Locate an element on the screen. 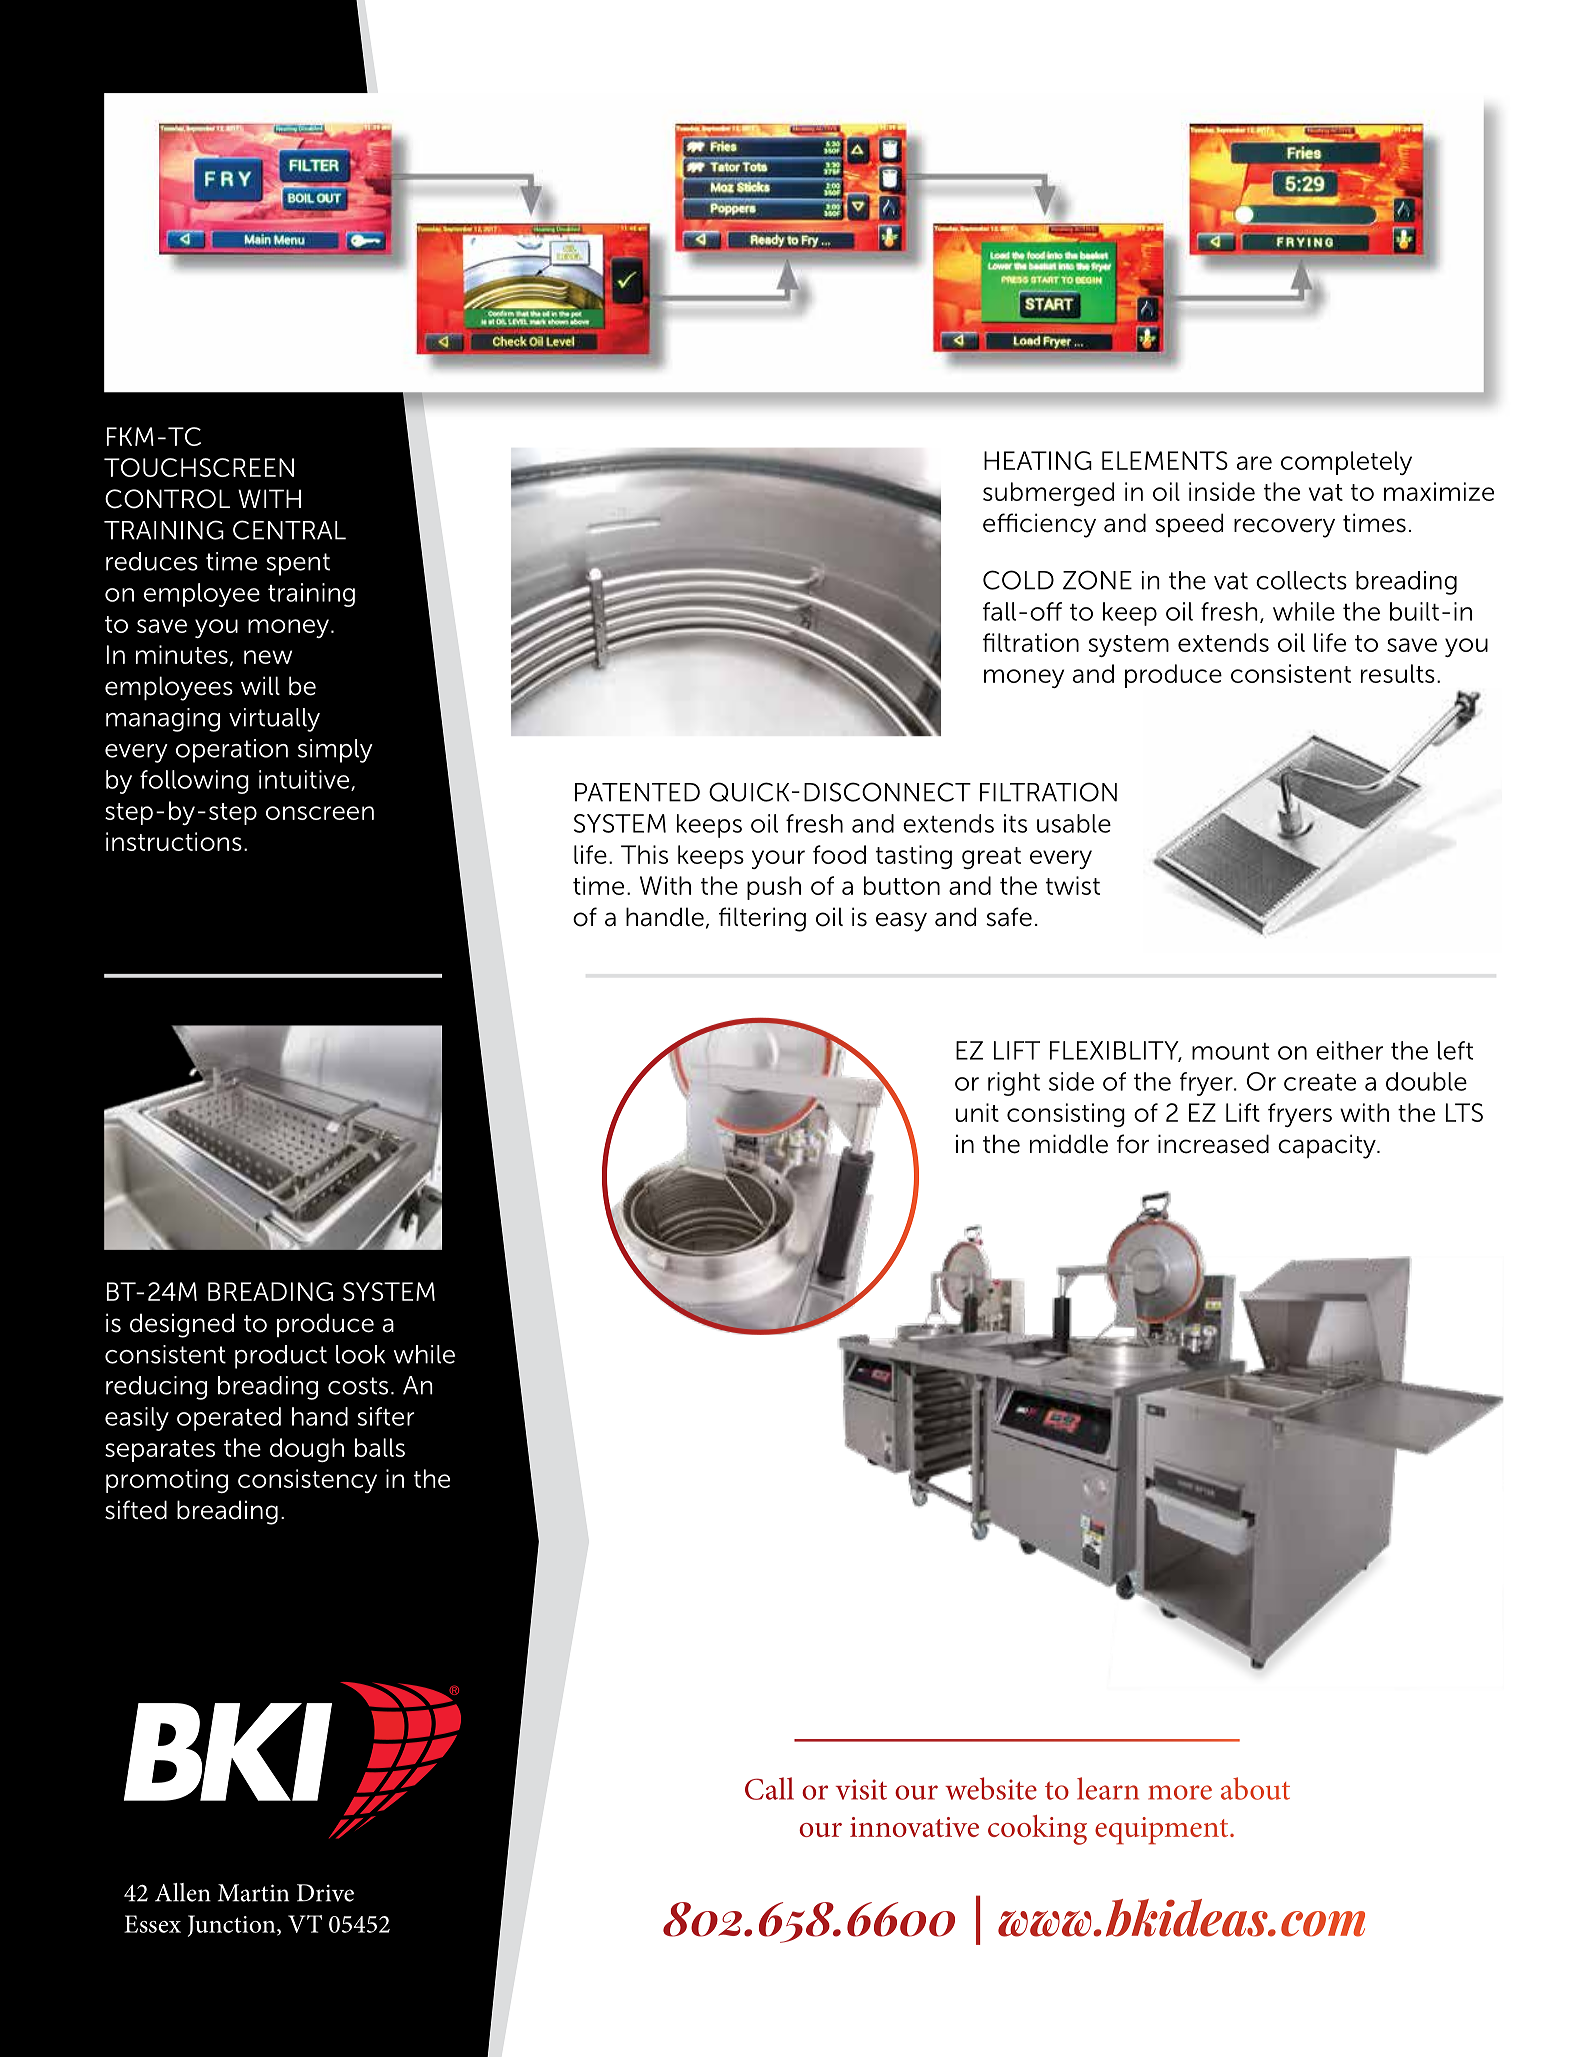  capacity is located at coordinates (1328, 1146).
